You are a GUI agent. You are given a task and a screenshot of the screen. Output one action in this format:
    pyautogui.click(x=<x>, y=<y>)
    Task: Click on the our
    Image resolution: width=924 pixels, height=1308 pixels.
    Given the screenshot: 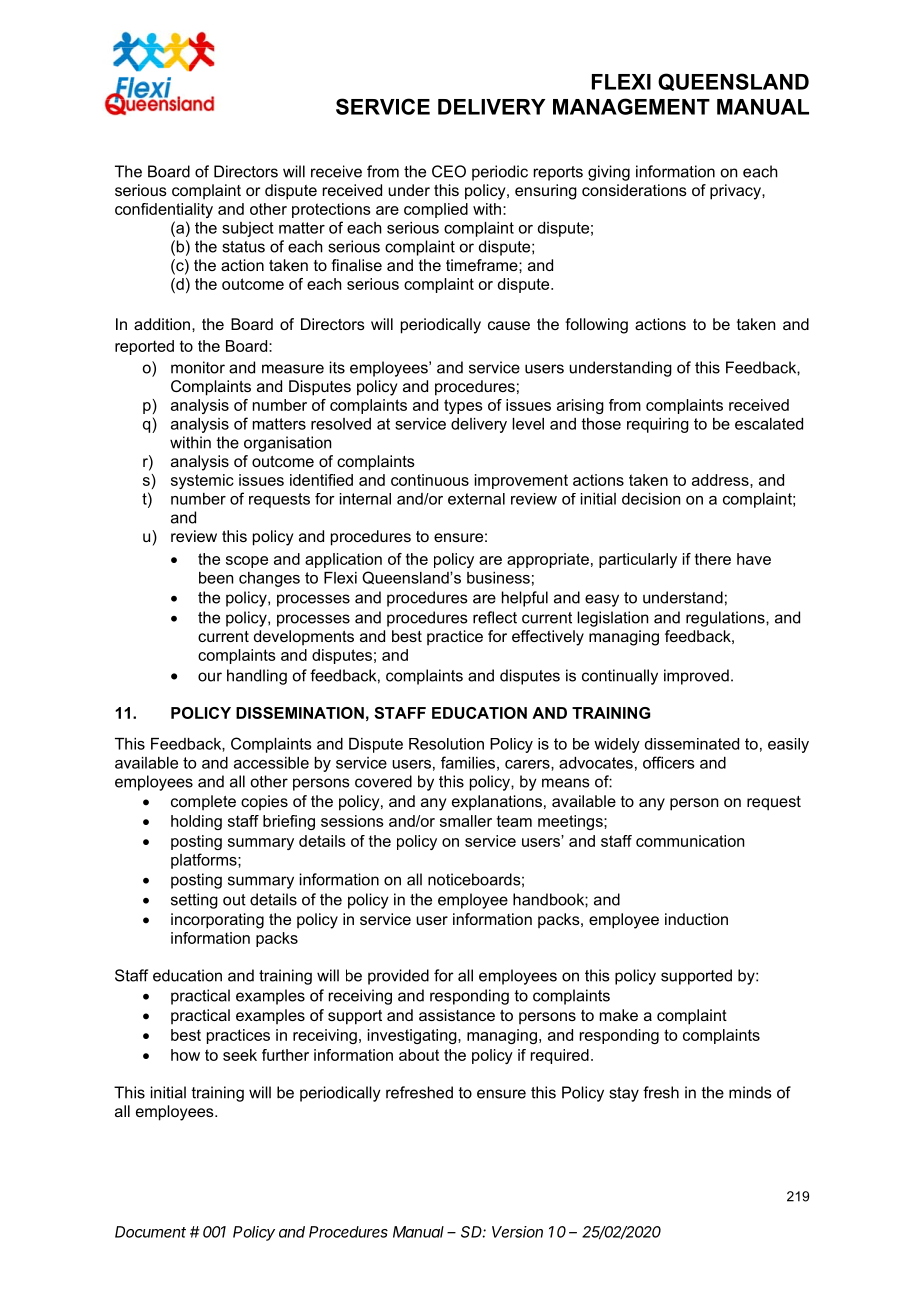 What is the action you would take?
    pyautogui.click(x=210, y=677)
